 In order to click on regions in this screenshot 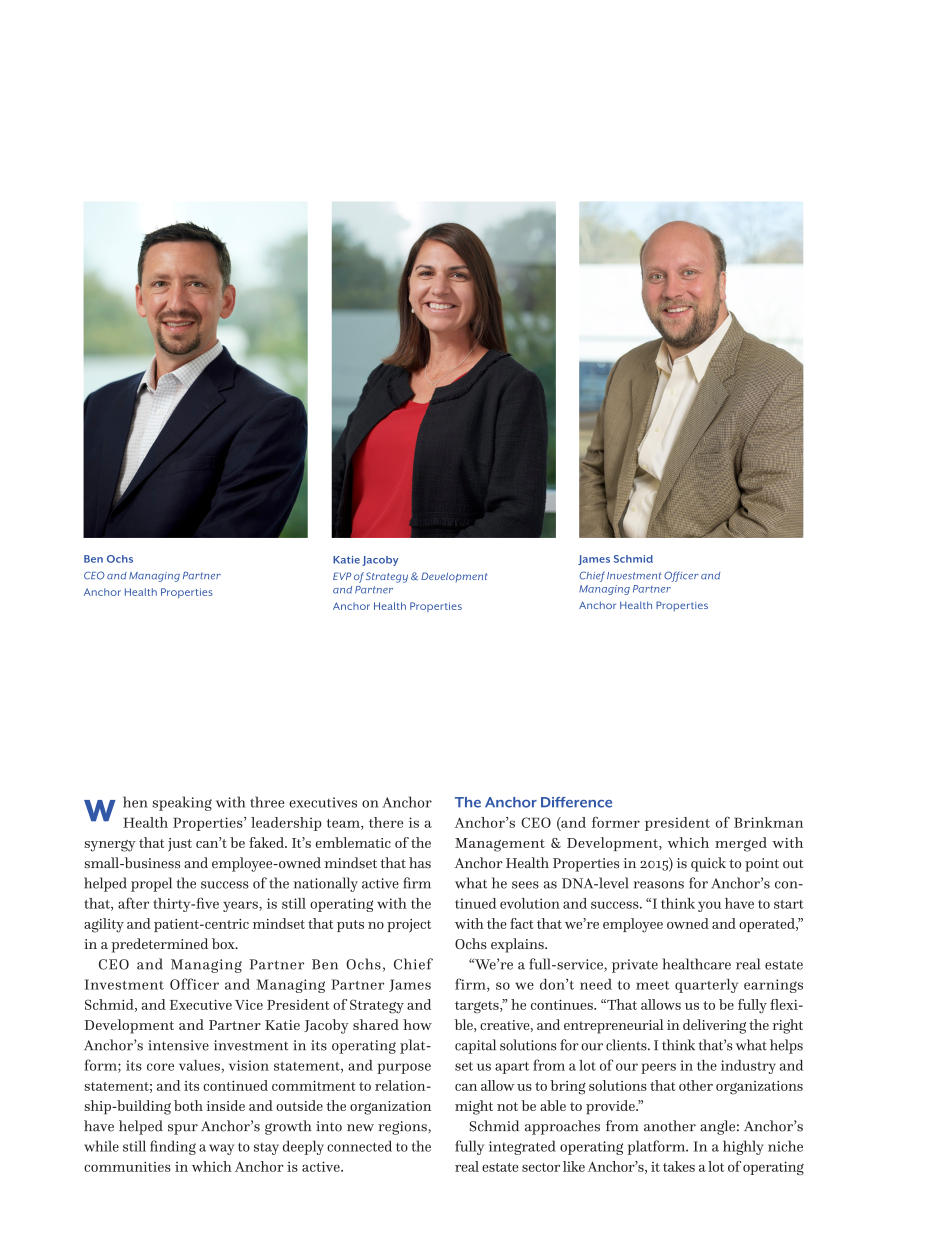, I will do `click(403, 1128)`.
